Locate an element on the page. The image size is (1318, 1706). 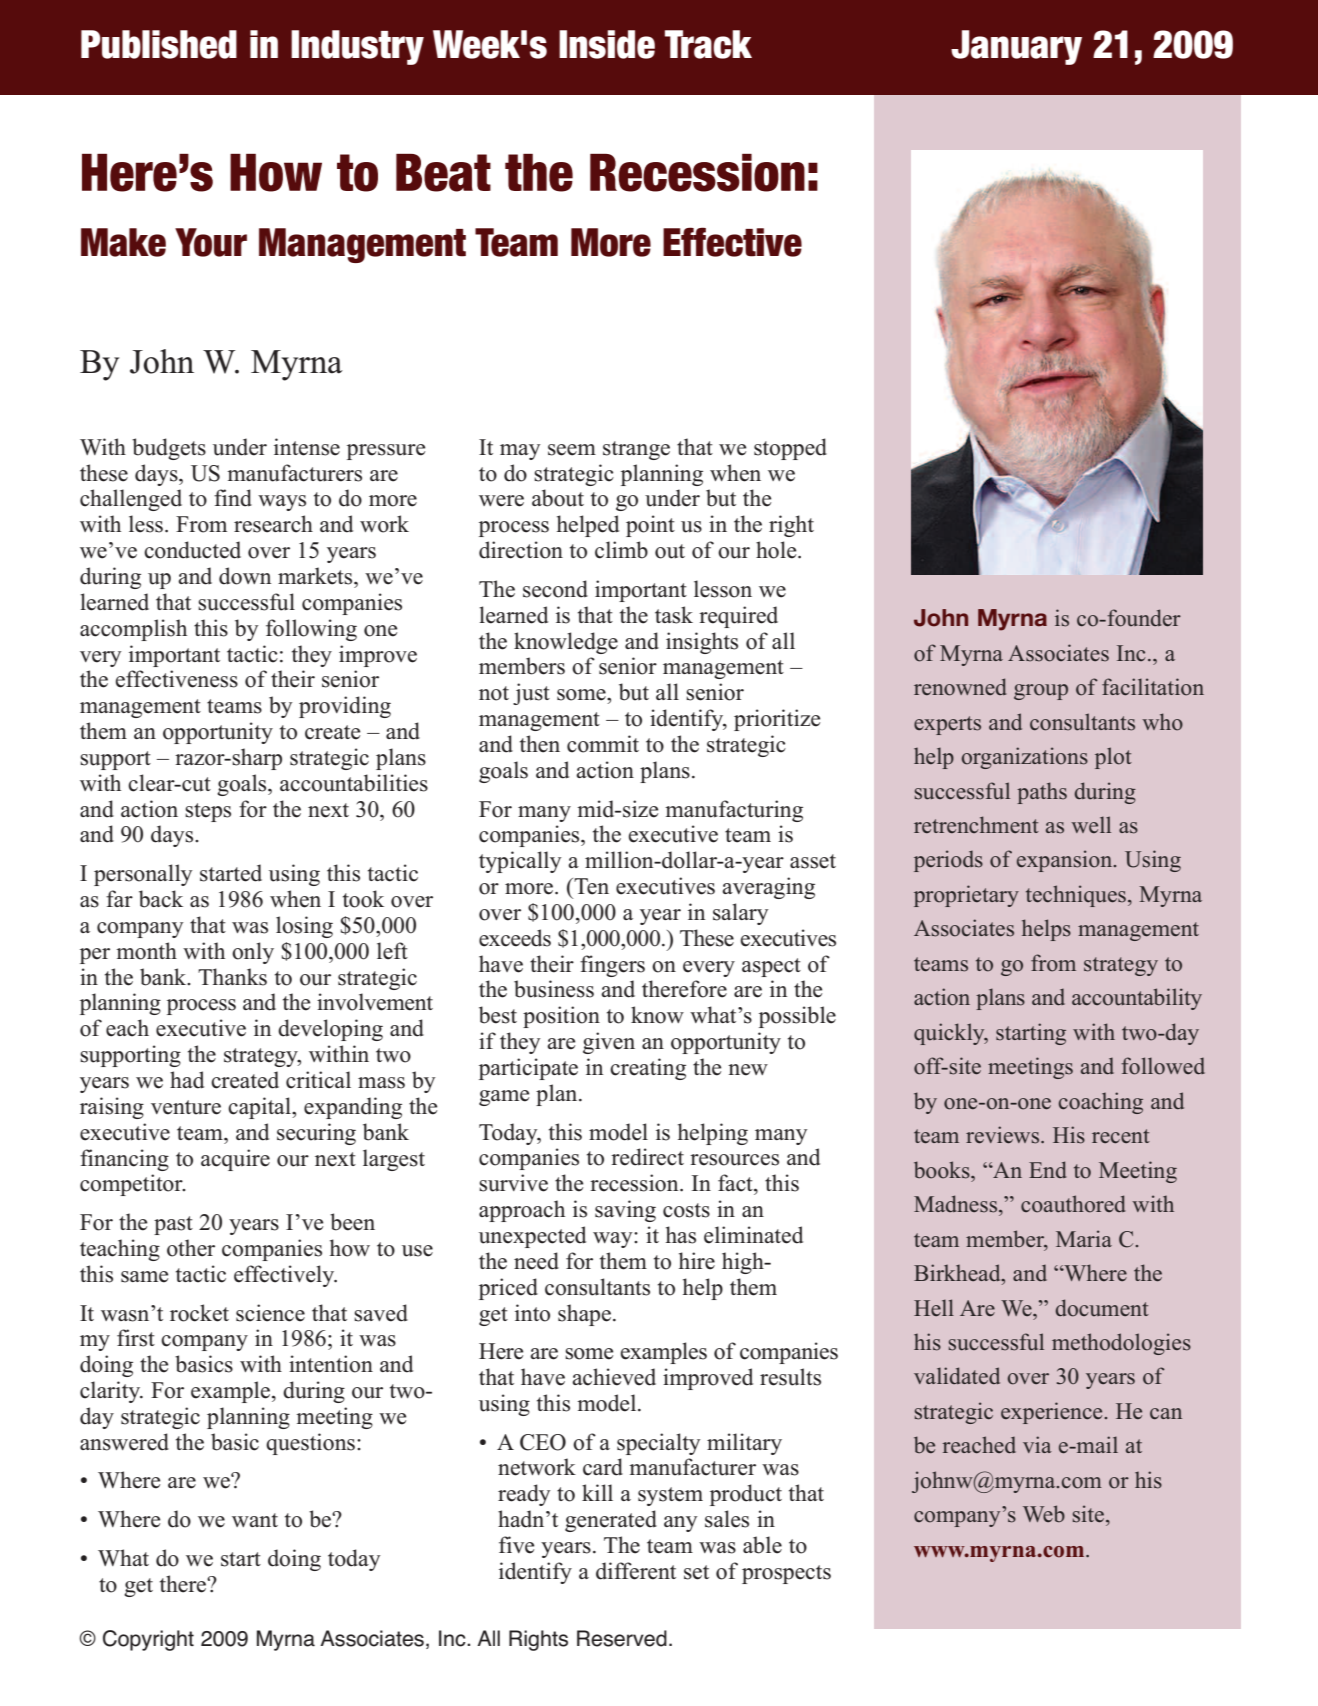
Inside is located at coordinates (607, 44).
